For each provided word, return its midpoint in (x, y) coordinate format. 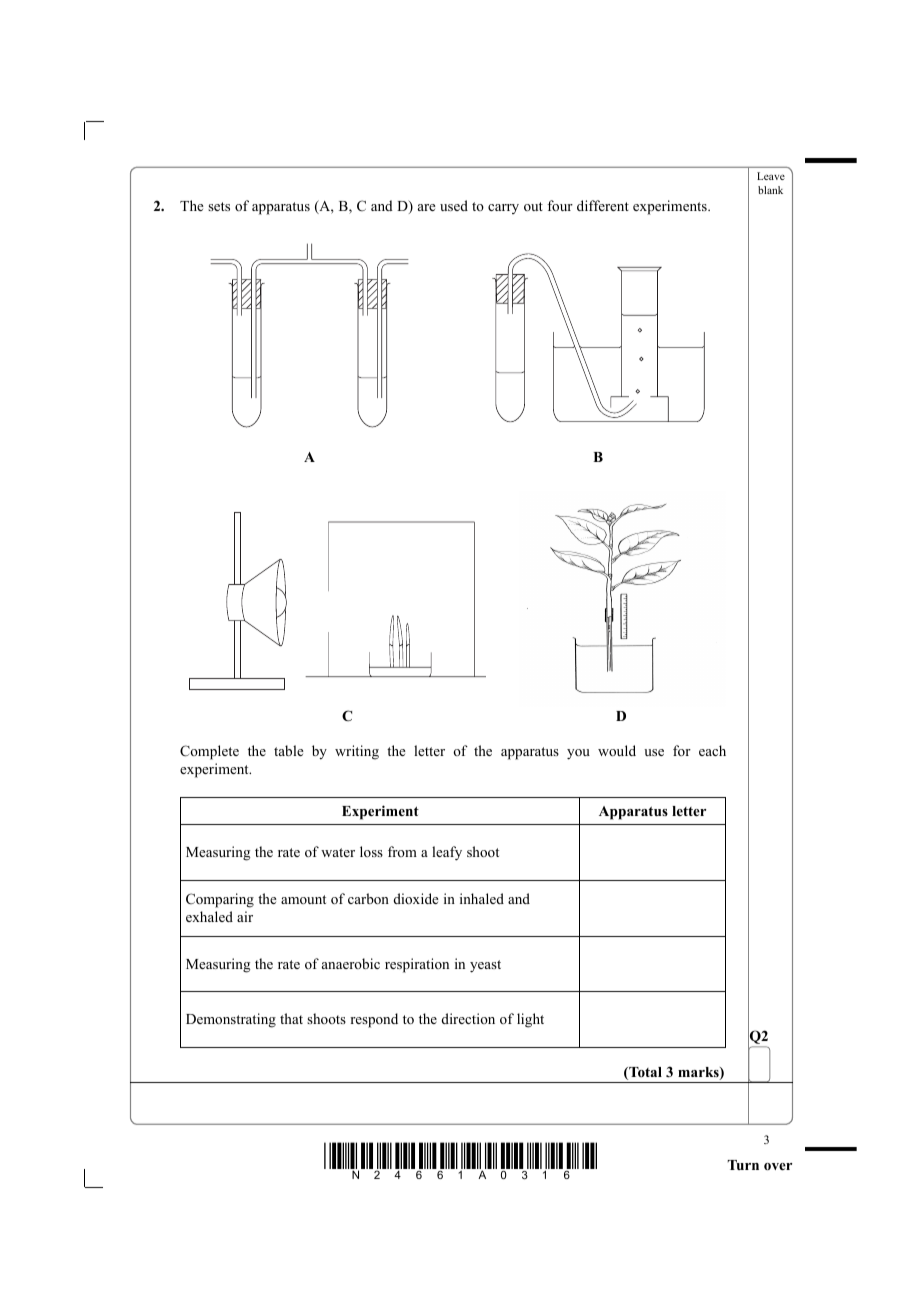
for (682, 750)
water (338, 852)
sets (219, 206)
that (291, 1018)
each (712, 750)
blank (770, 190)
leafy (447, 853)
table (289, 750)
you (578, 754)
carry (503, 209)
